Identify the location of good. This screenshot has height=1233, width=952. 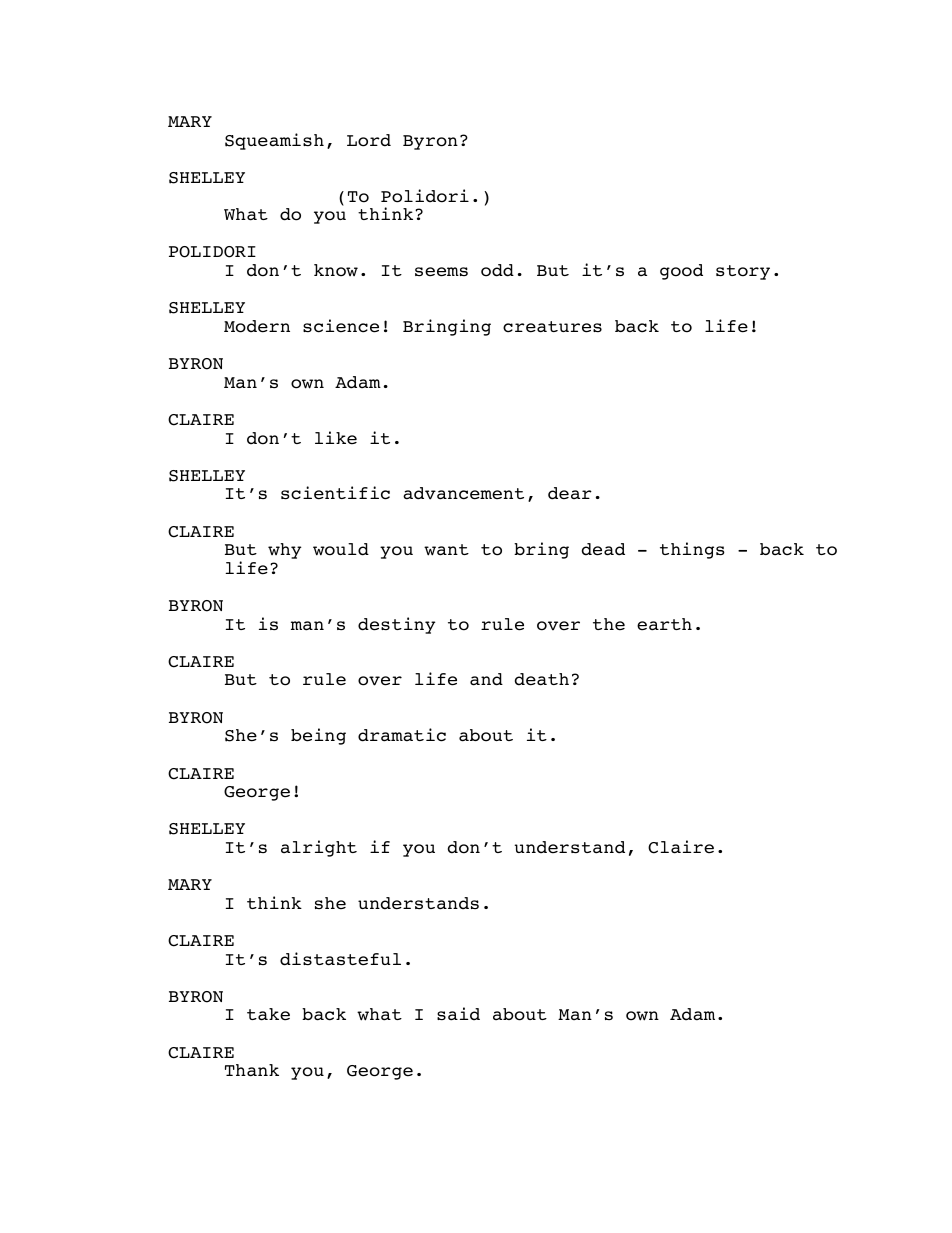
(681, 272).
